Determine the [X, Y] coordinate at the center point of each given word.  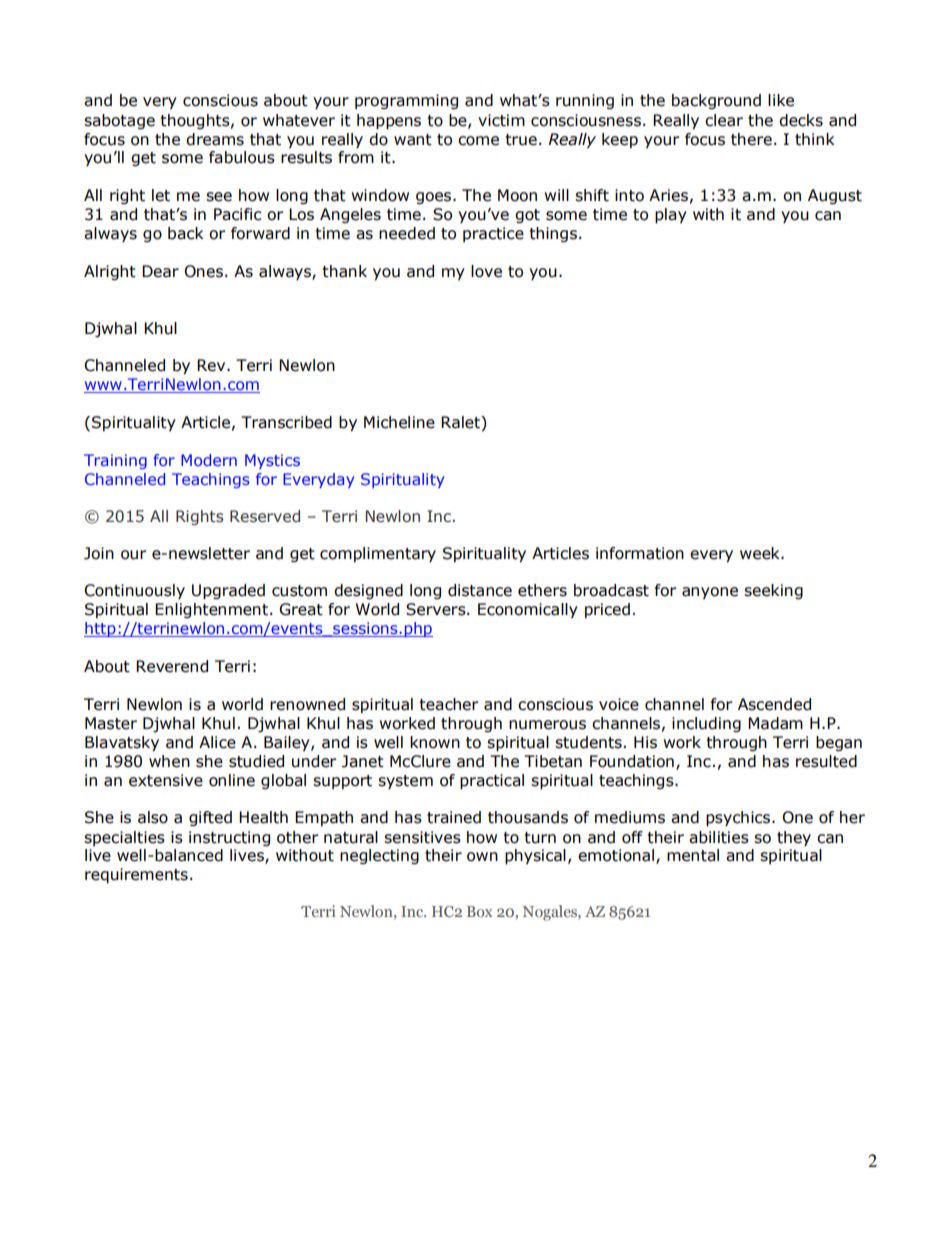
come [478, 141]
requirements [136, 876]
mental [693, 855]
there [751, 139]
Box [480, 911]
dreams [215, 139]
